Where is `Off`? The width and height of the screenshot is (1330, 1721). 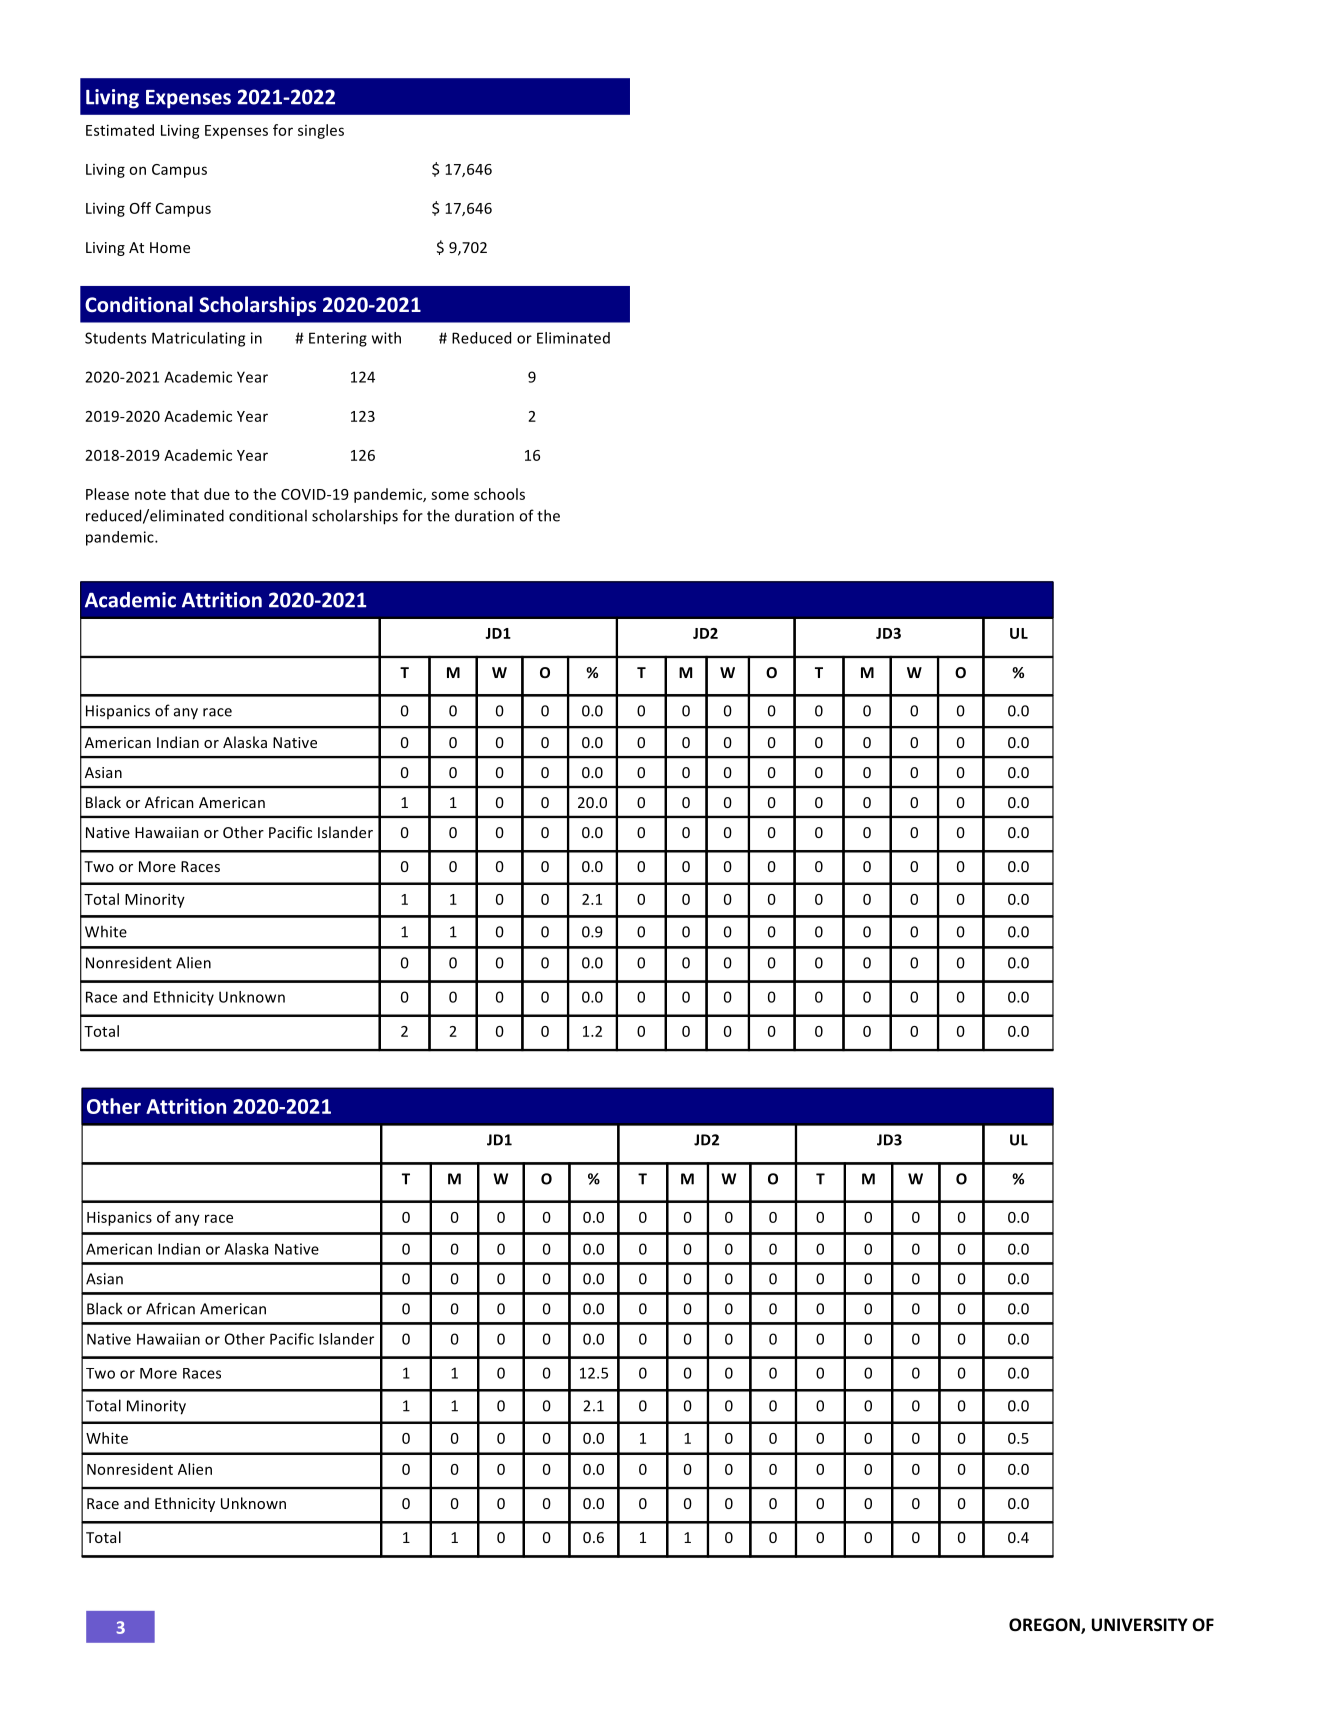
Off is located at coordinates (140, 208).
